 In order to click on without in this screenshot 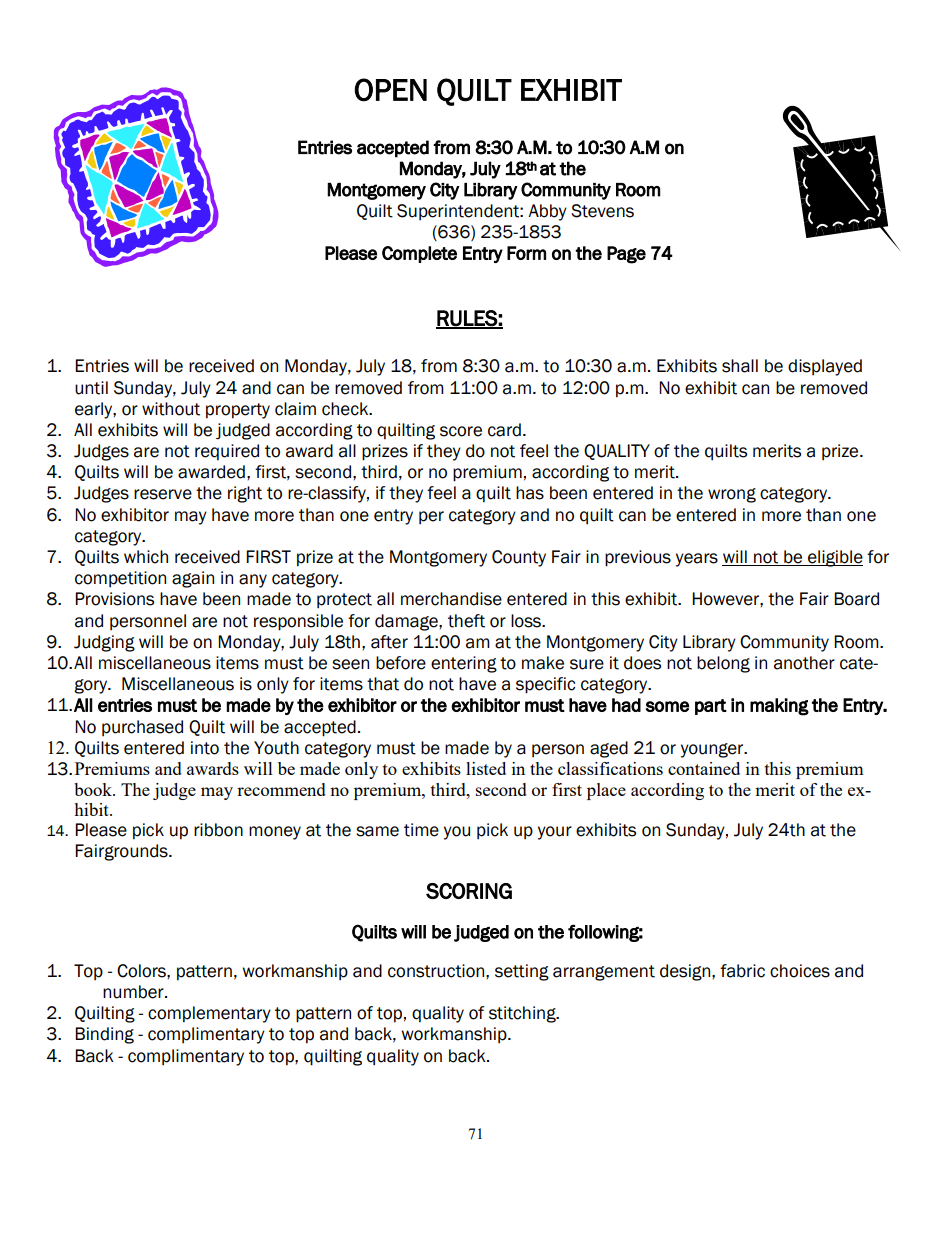, I will do `click(171, 409)`.
